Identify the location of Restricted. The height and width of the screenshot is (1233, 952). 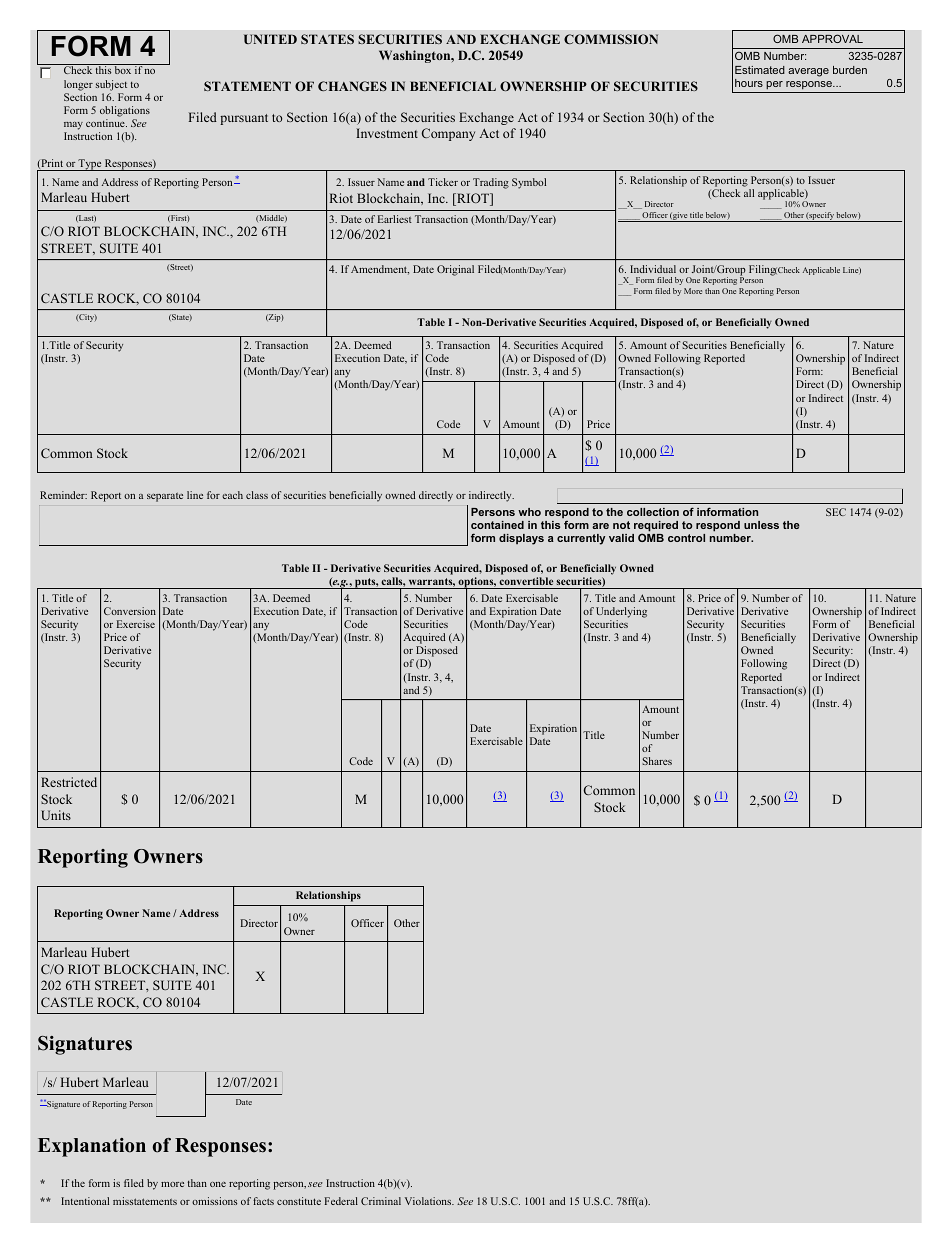
(69, 782).
